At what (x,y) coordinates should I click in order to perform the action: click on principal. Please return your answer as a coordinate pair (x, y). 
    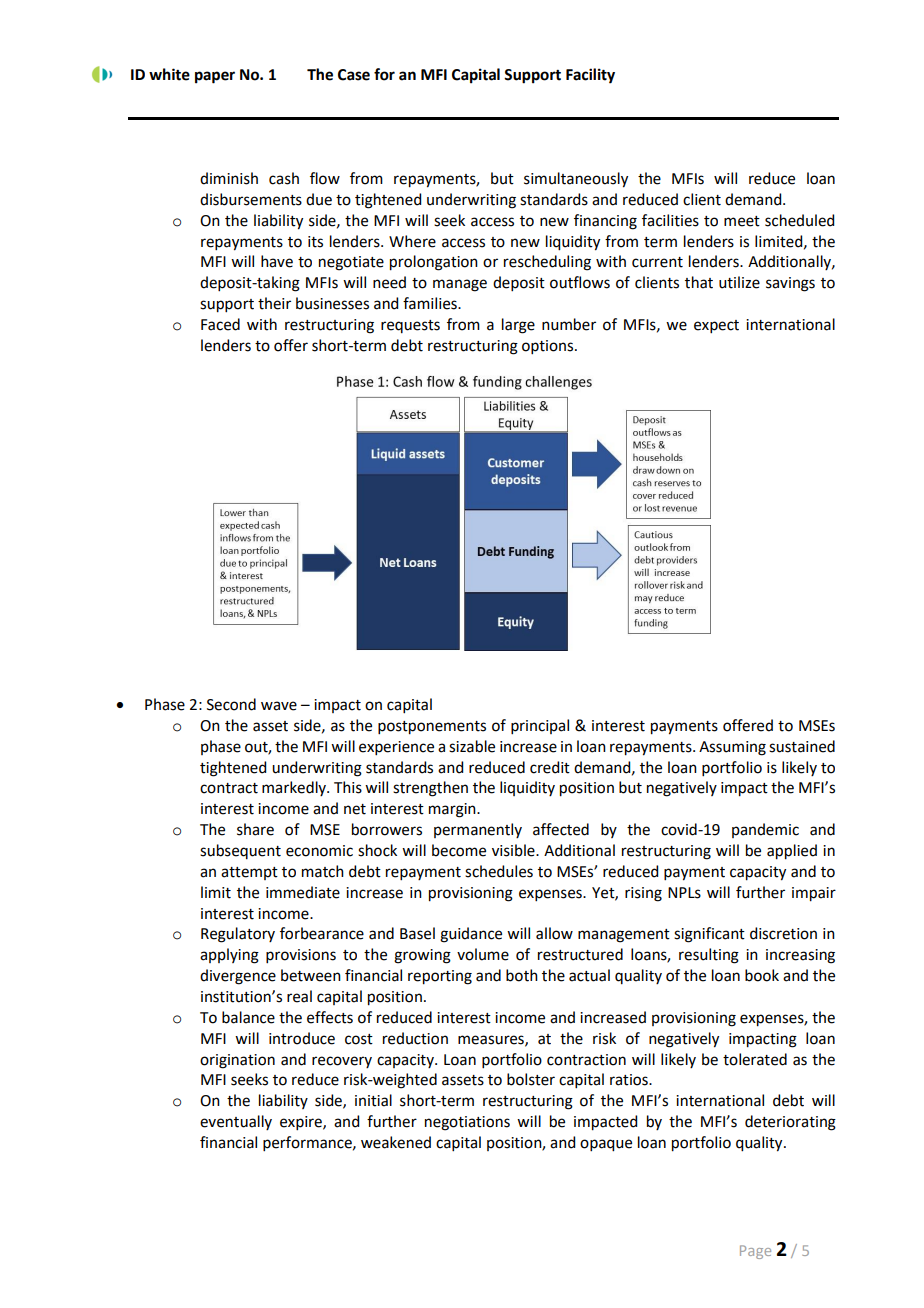
    Looking at the image, I should click on (540, 726).
